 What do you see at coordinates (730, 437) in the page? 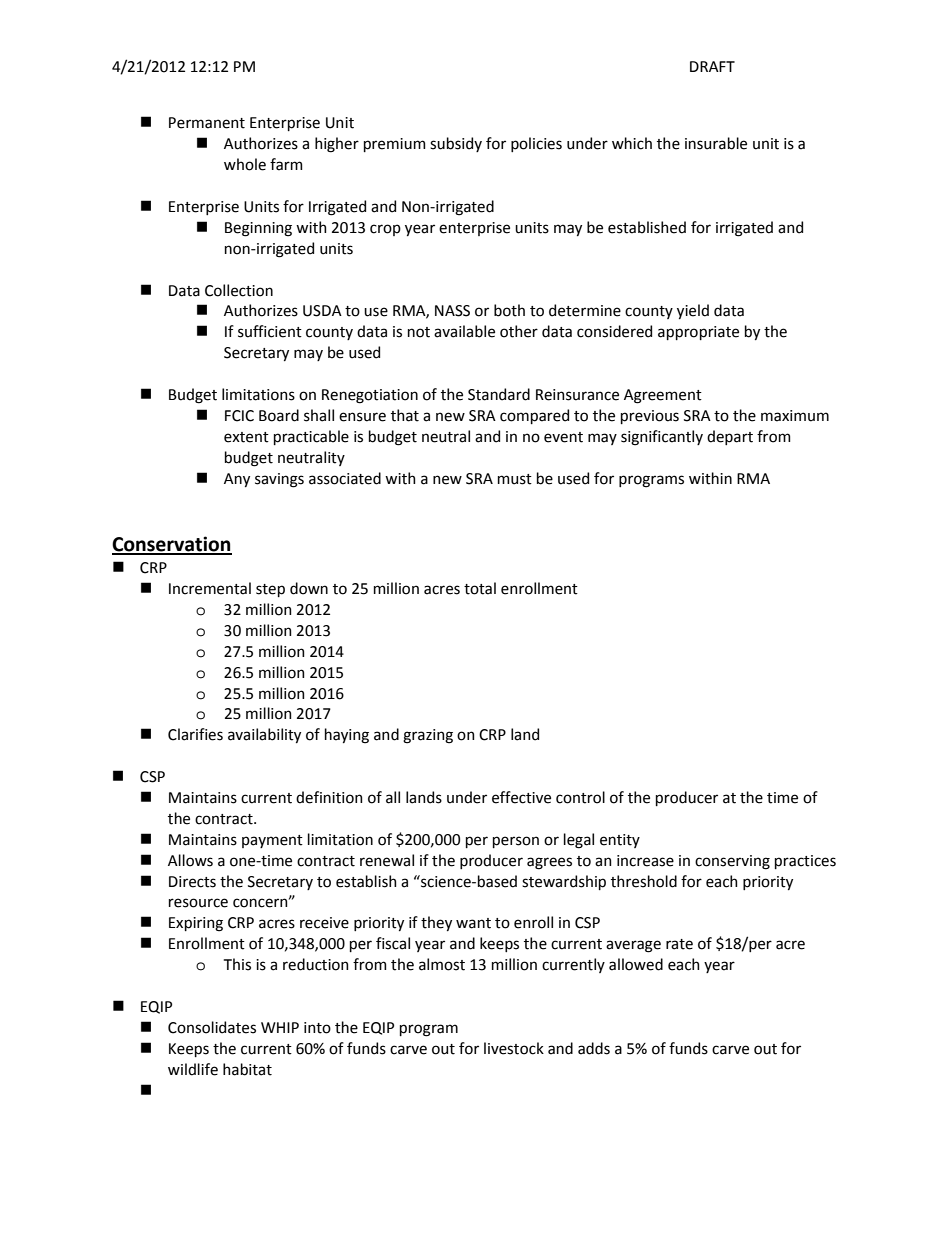
I see `depart` at bounding box center [730, 437].
